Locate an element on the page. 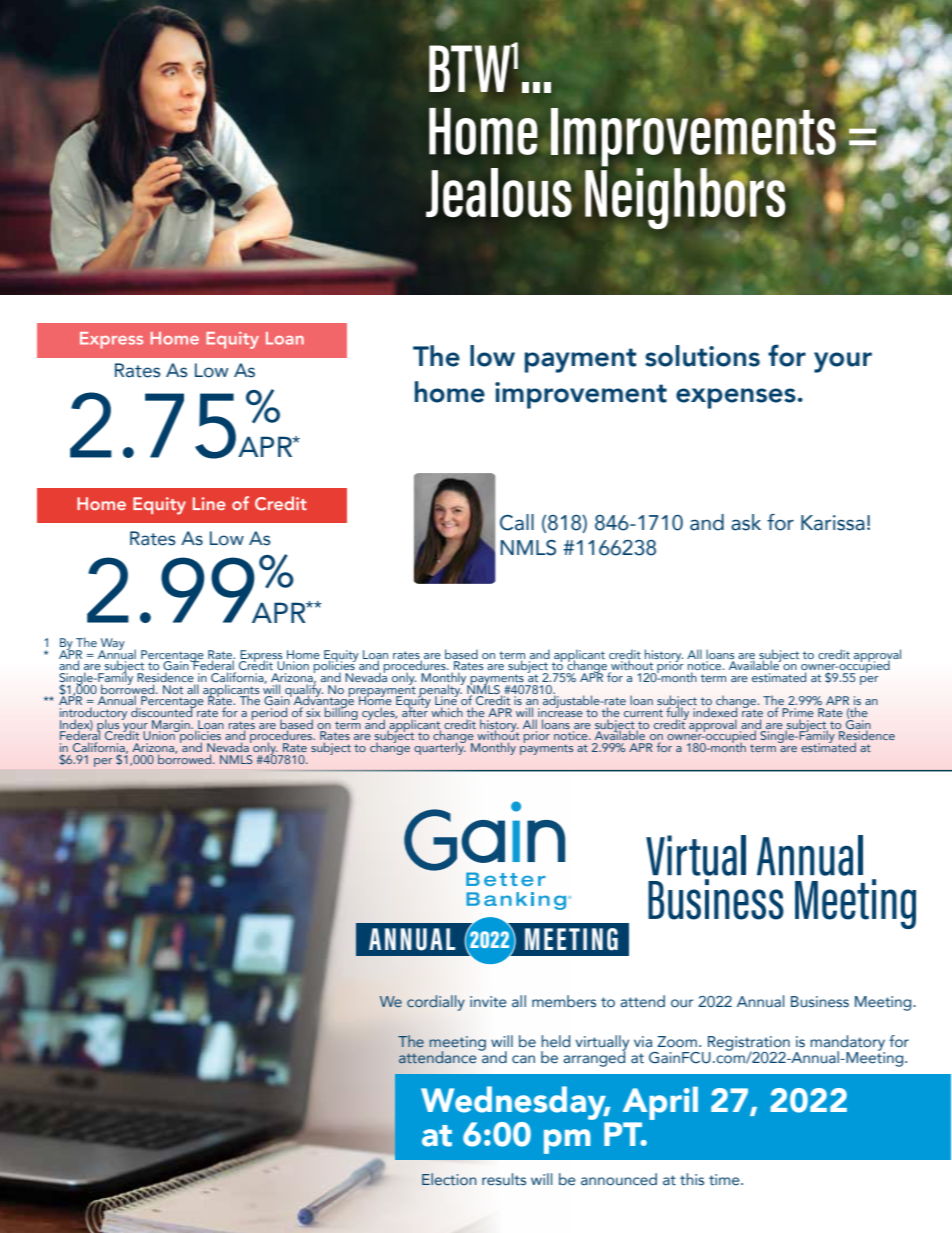  which is located at coordinates (447, 712).
